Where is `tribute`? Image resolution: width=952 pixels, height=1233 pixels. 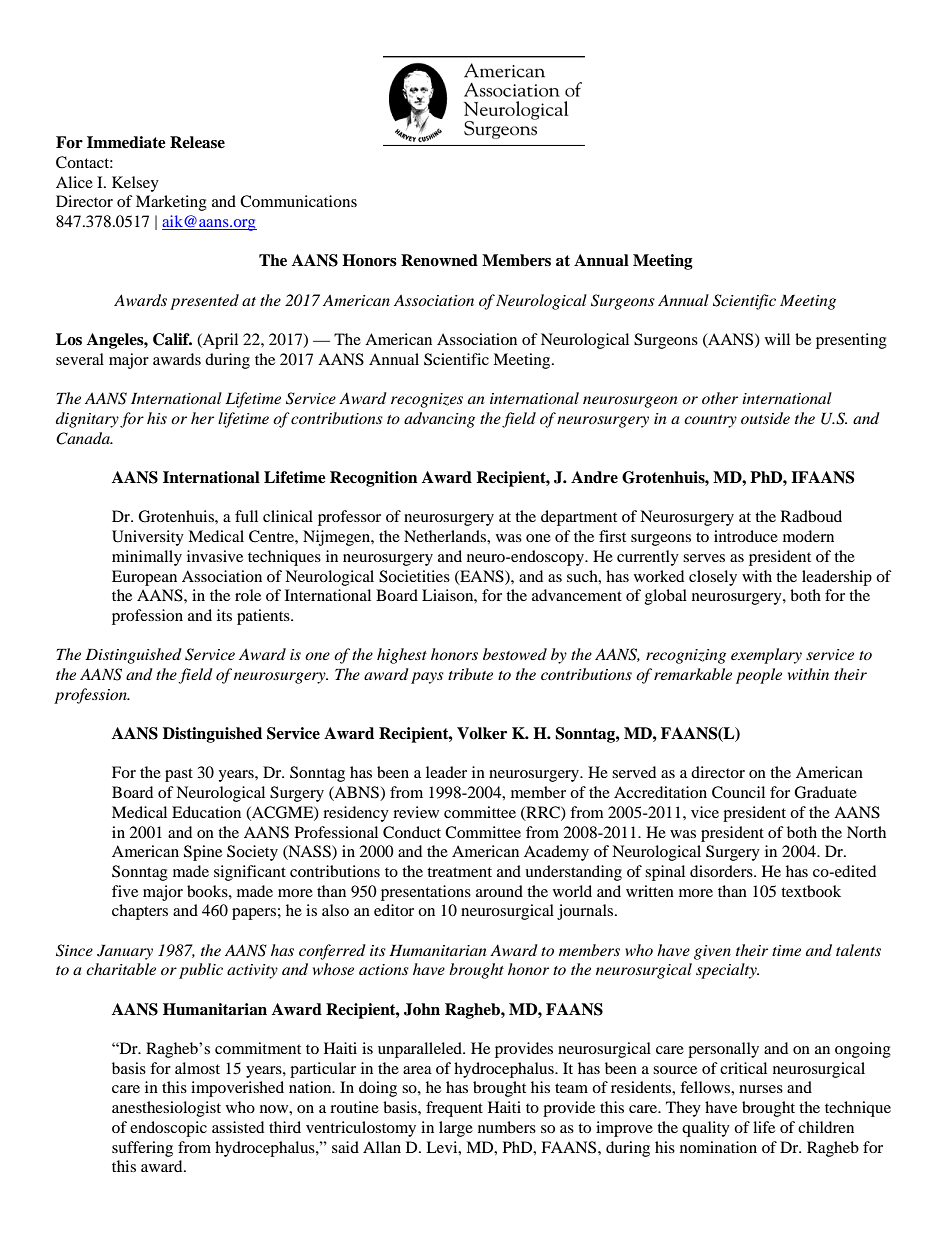 tribute is located at coordinates (470, 674).
